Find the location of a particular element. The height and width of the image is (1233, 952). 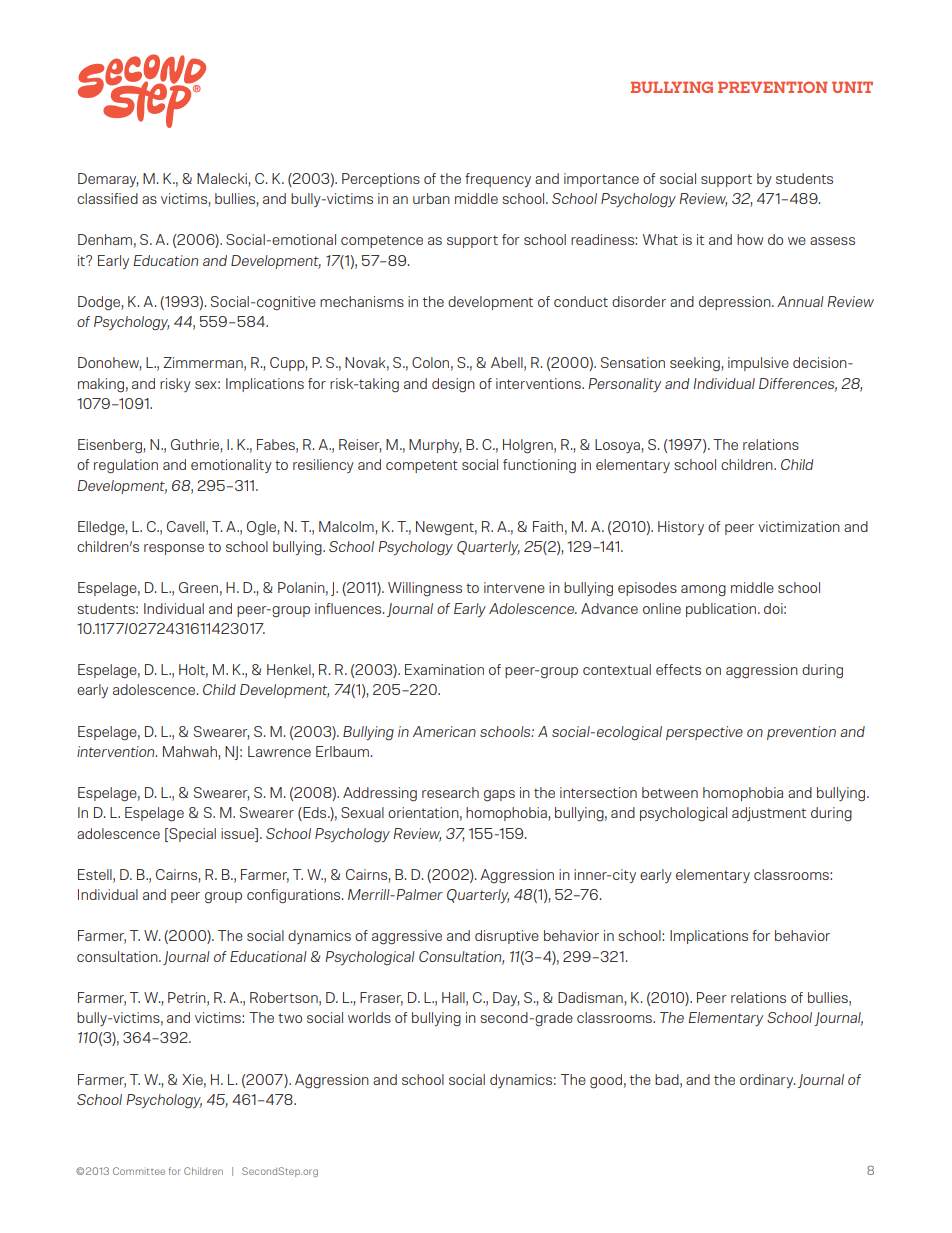

Examination is located at coordinates (444, 669).
